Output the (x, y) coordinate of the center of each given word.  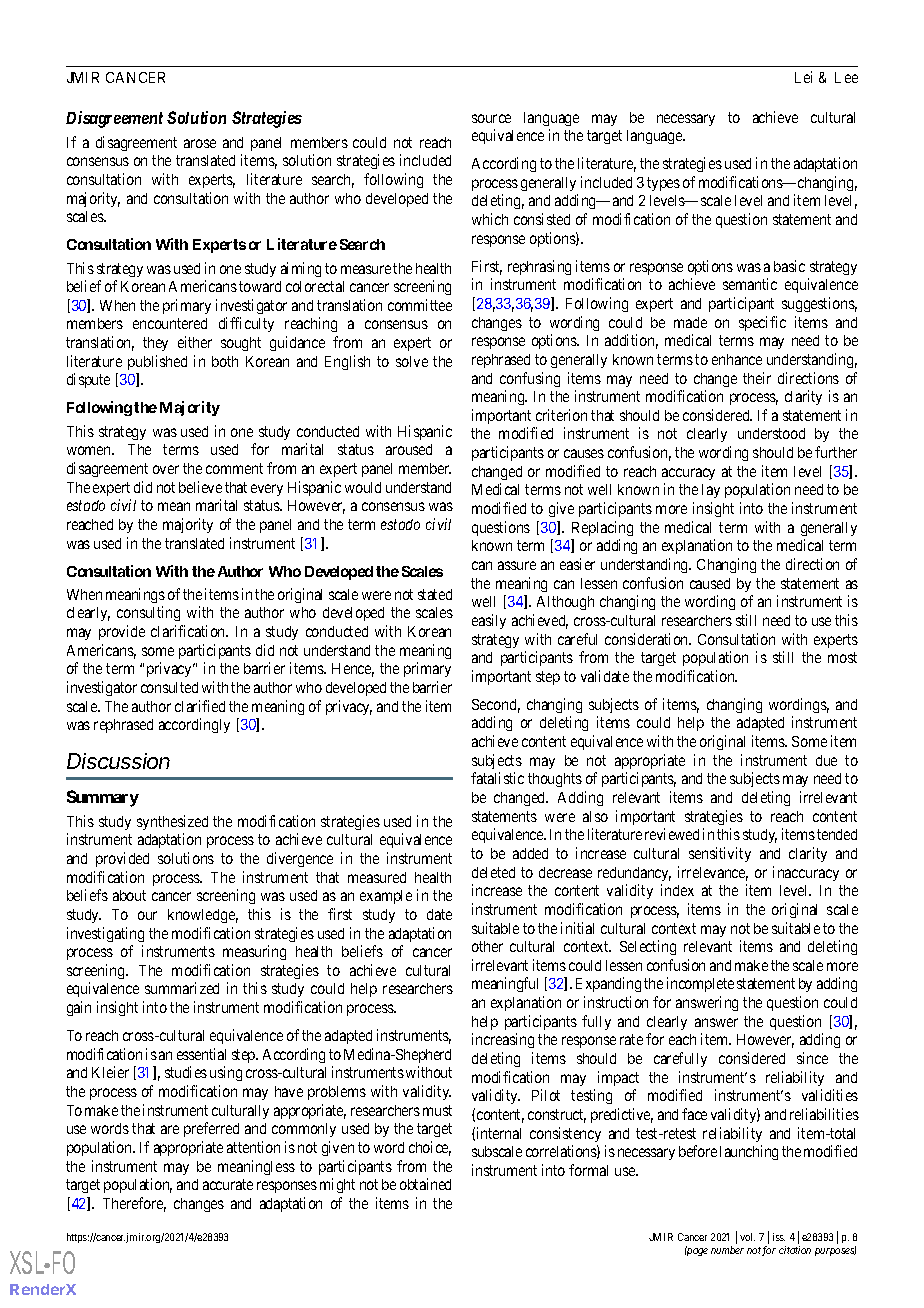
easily (489, 621)
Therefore (134, 1204)
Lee (846, 77)
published (157, 362)
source (491, 118)
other (487, 946)
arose (200, 143)
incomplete (700, 984)
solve (412, 361)
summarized (182, 988)
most (842, 657)
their (757, 378)
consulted (169, 687)
